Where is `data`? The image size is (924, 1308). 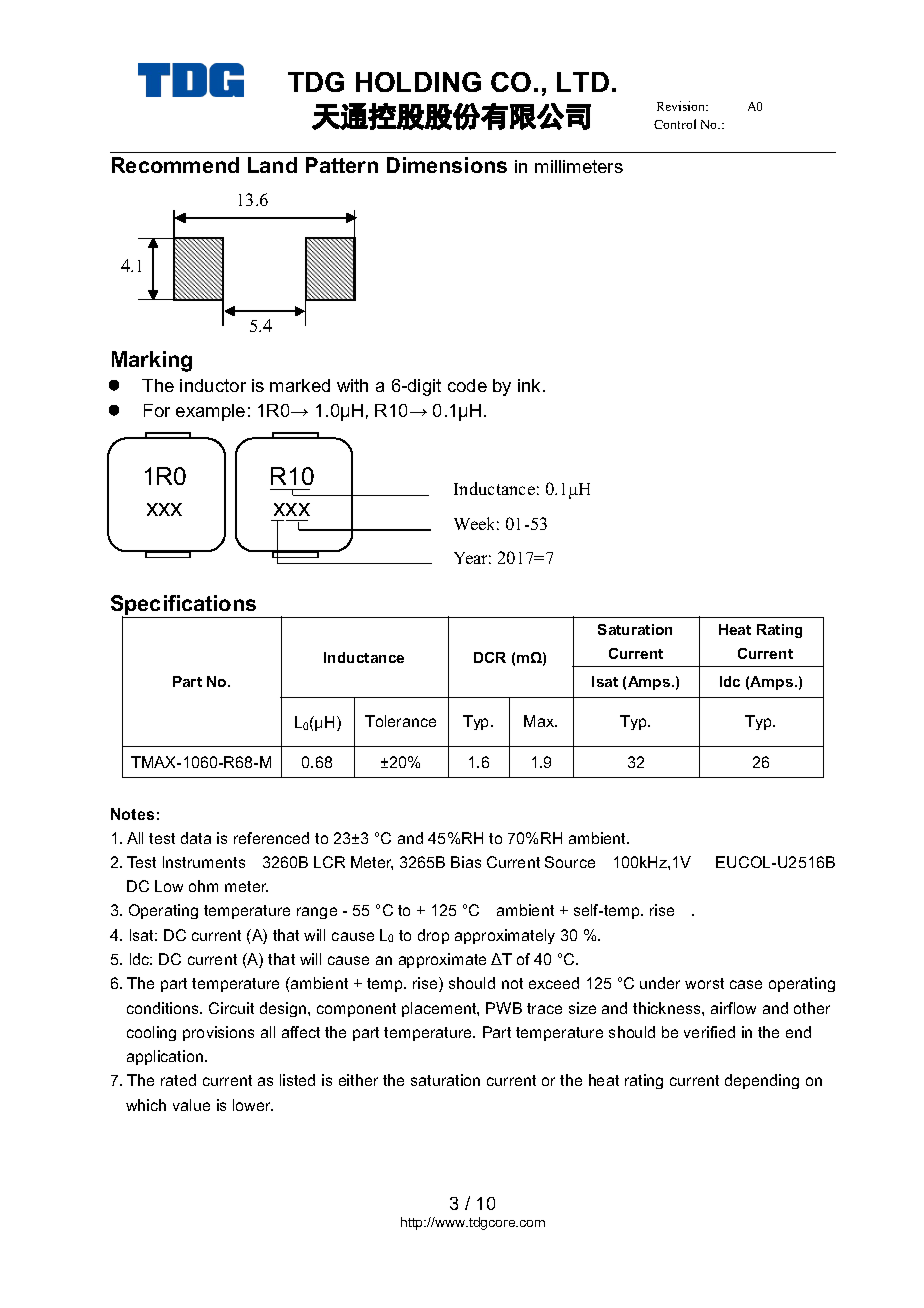
data is located at coordinates (196, 838).
